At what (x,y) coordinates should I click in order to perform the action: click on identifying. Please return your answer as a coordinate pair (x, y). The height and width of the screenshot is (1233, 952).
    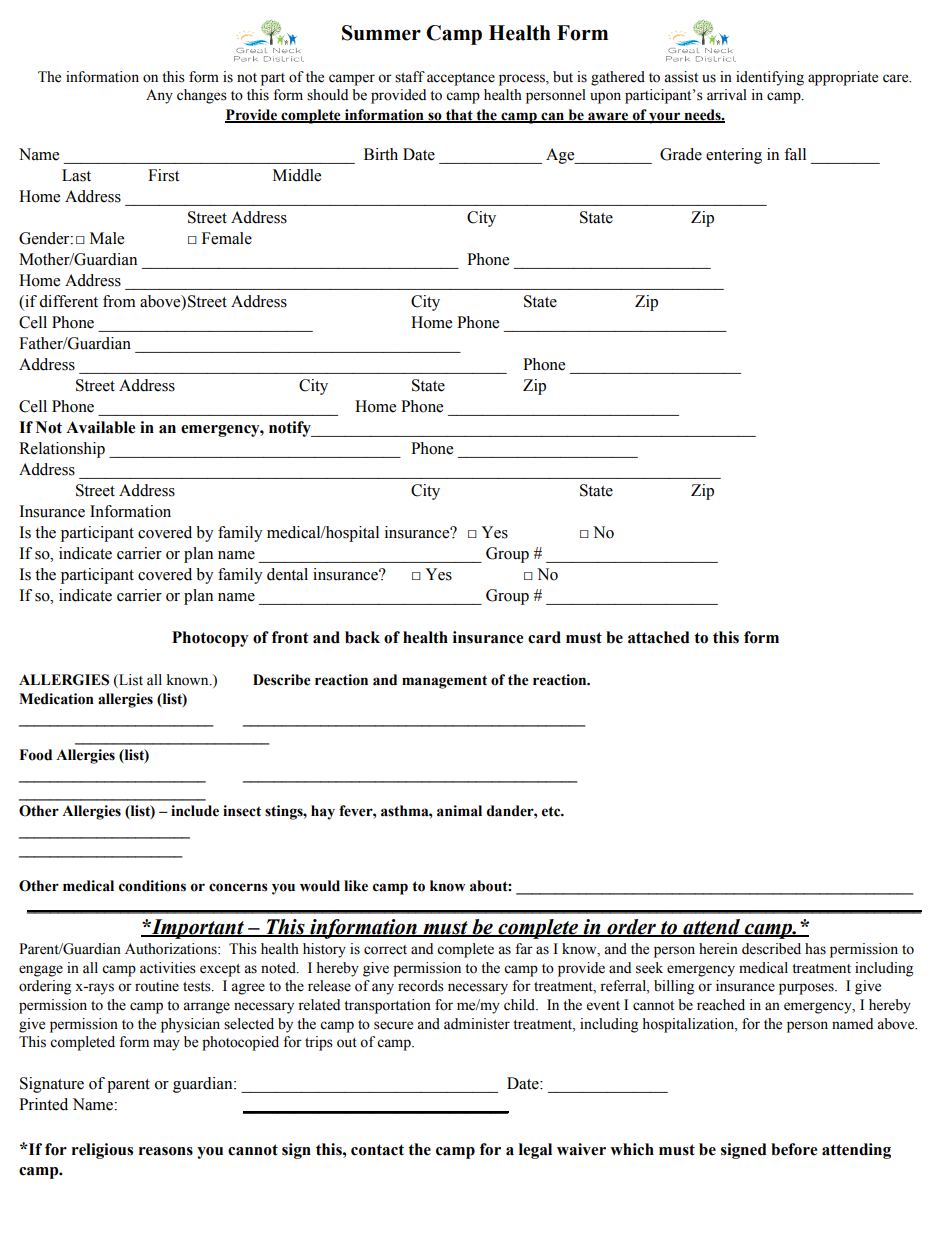
    Looking at the image, I should click on (770, 78).
